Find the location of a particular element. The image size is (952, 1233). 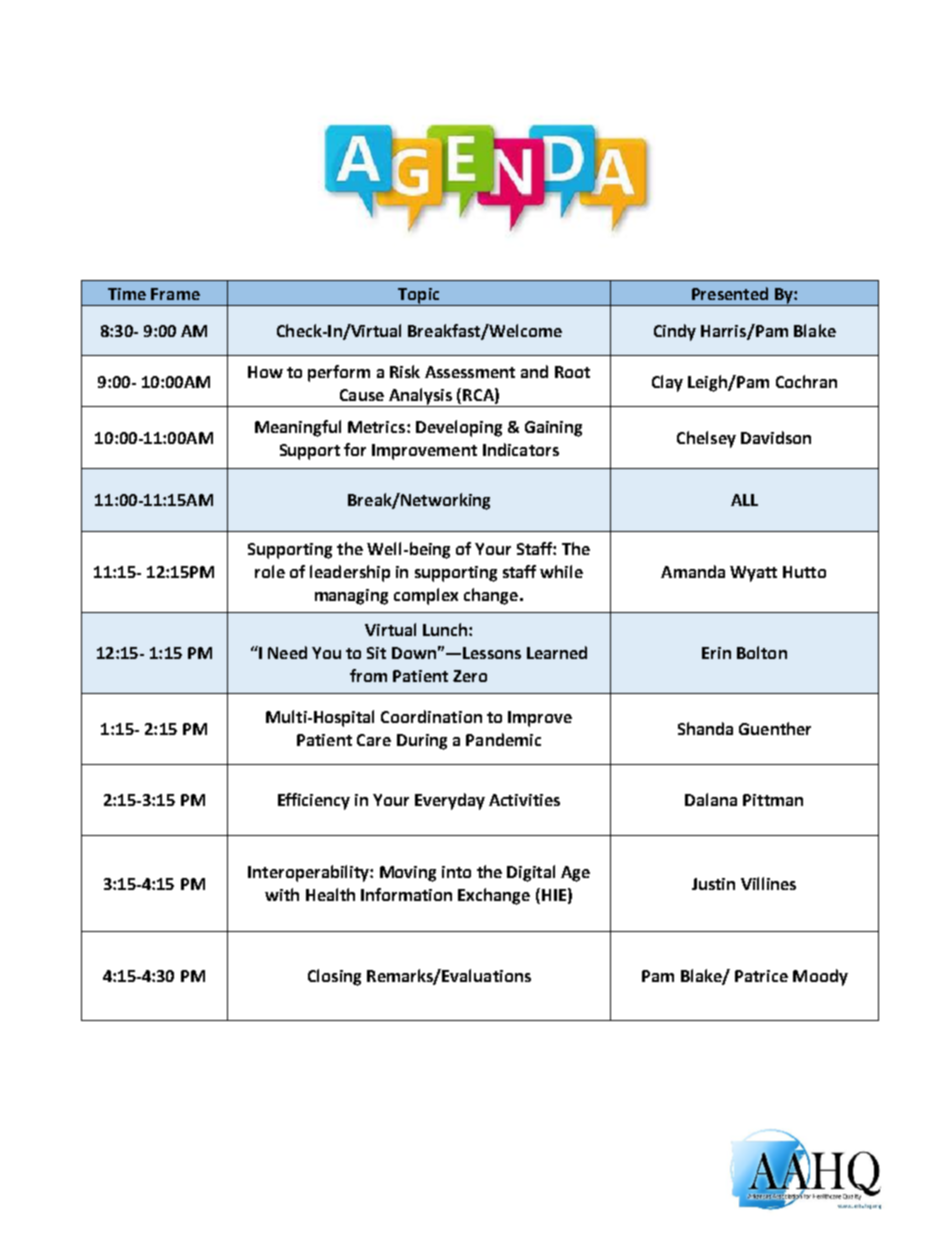

Closing is located at coordinates (334, 977).
